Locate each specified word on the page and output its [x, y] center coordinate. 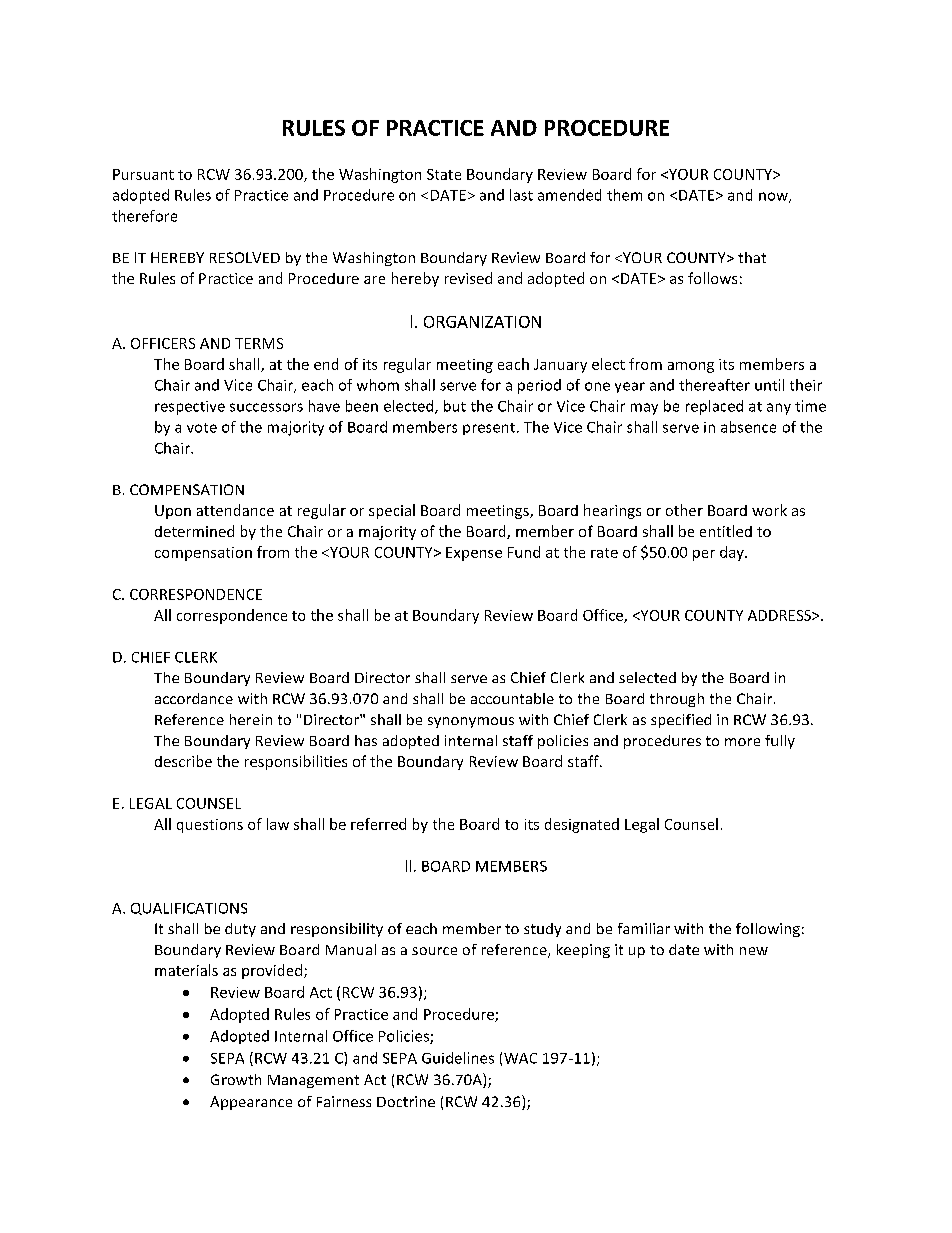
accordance [194, 698]
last [521, 195]
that [752, 257]
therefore [144, 216]
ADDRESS [780, 615]
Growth [236, 1079]
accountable [512, 698]
